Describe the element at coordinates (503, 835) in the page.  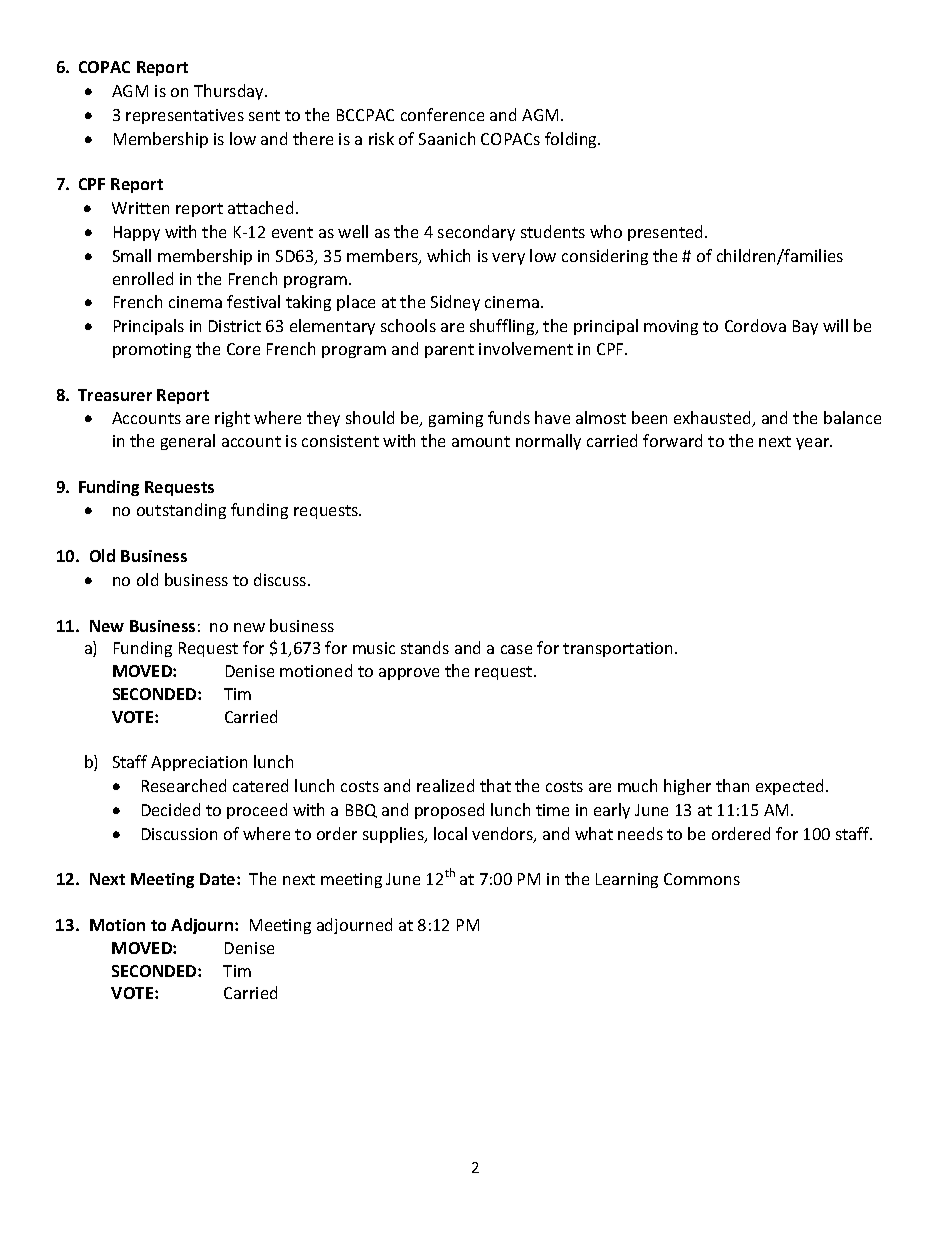
I see `vendors` at that location.
